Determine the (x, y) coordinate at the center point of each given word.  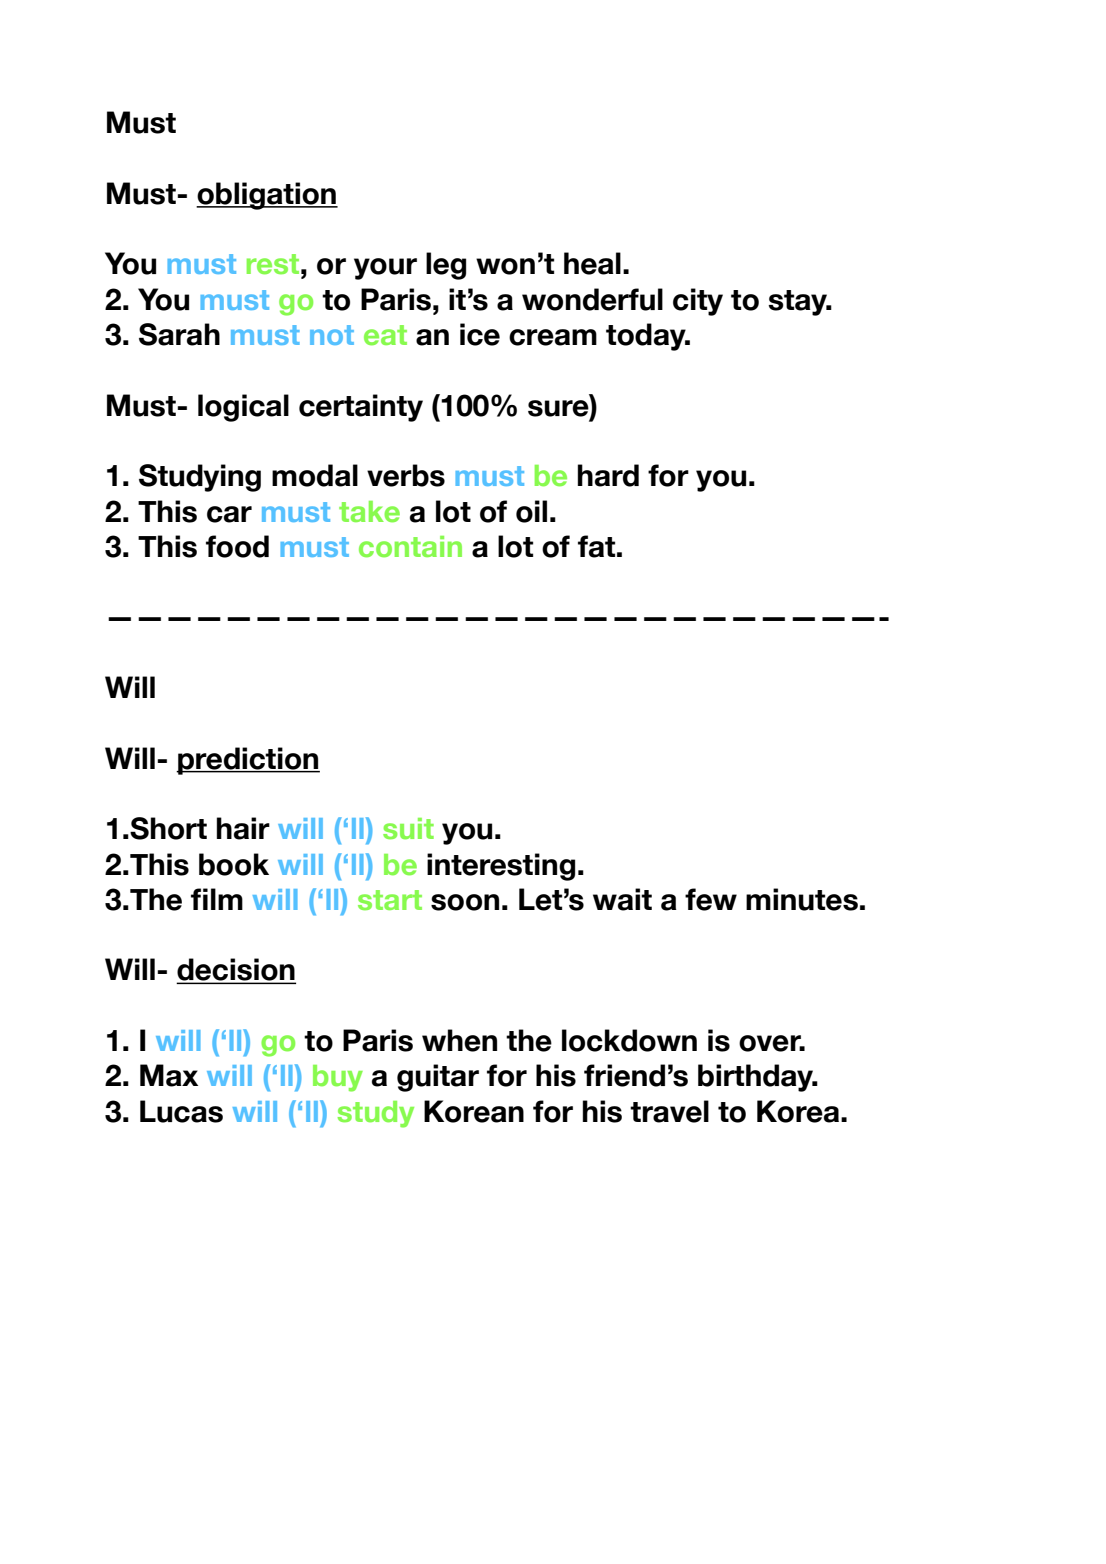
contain (410, 547)
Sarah (179, 334)
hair (243, 828)
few (711, 899)
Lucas (181, 1111)
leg (446, 266)
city (698, 302)
